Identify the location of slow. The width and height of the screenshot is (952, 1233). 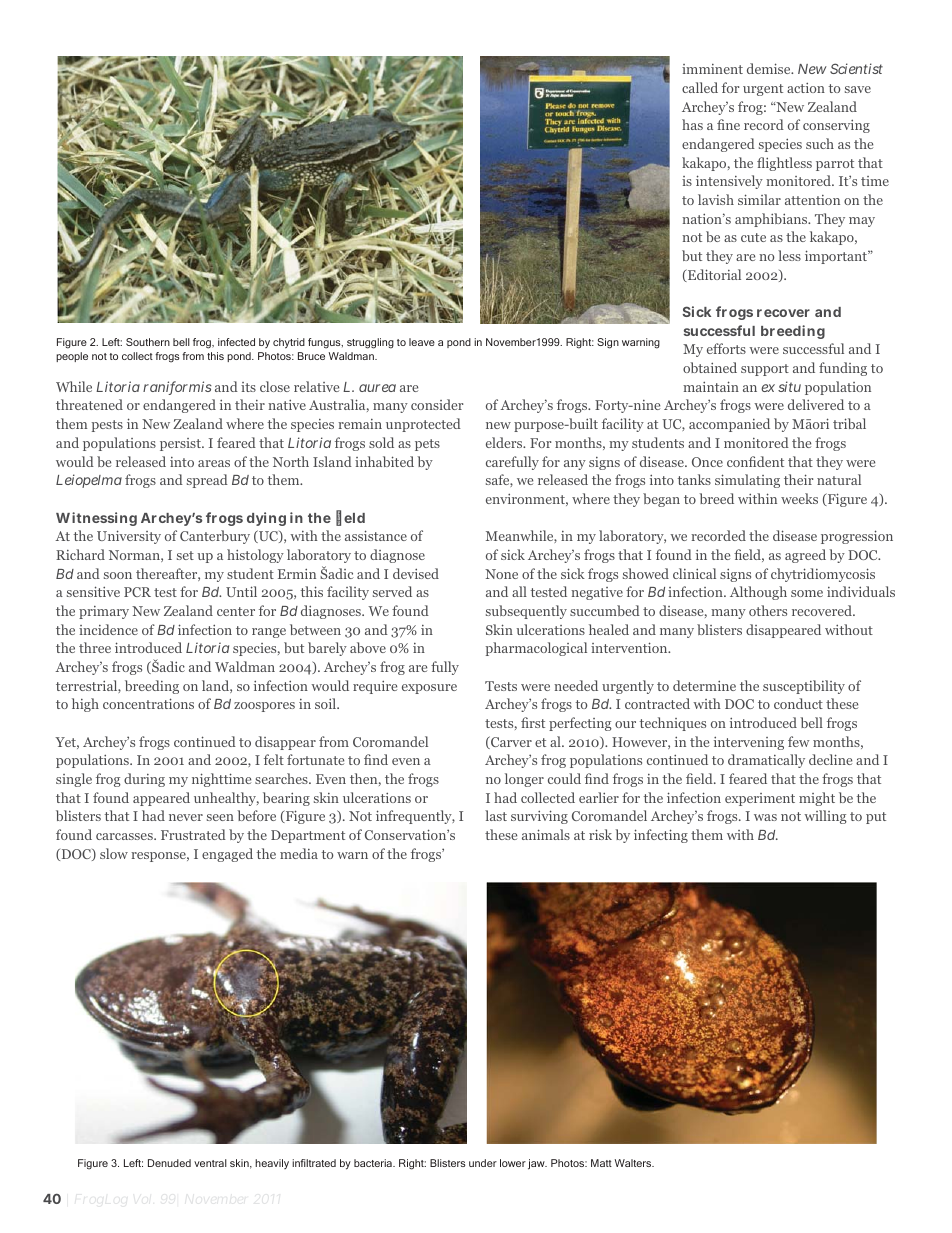
(114, 853).
